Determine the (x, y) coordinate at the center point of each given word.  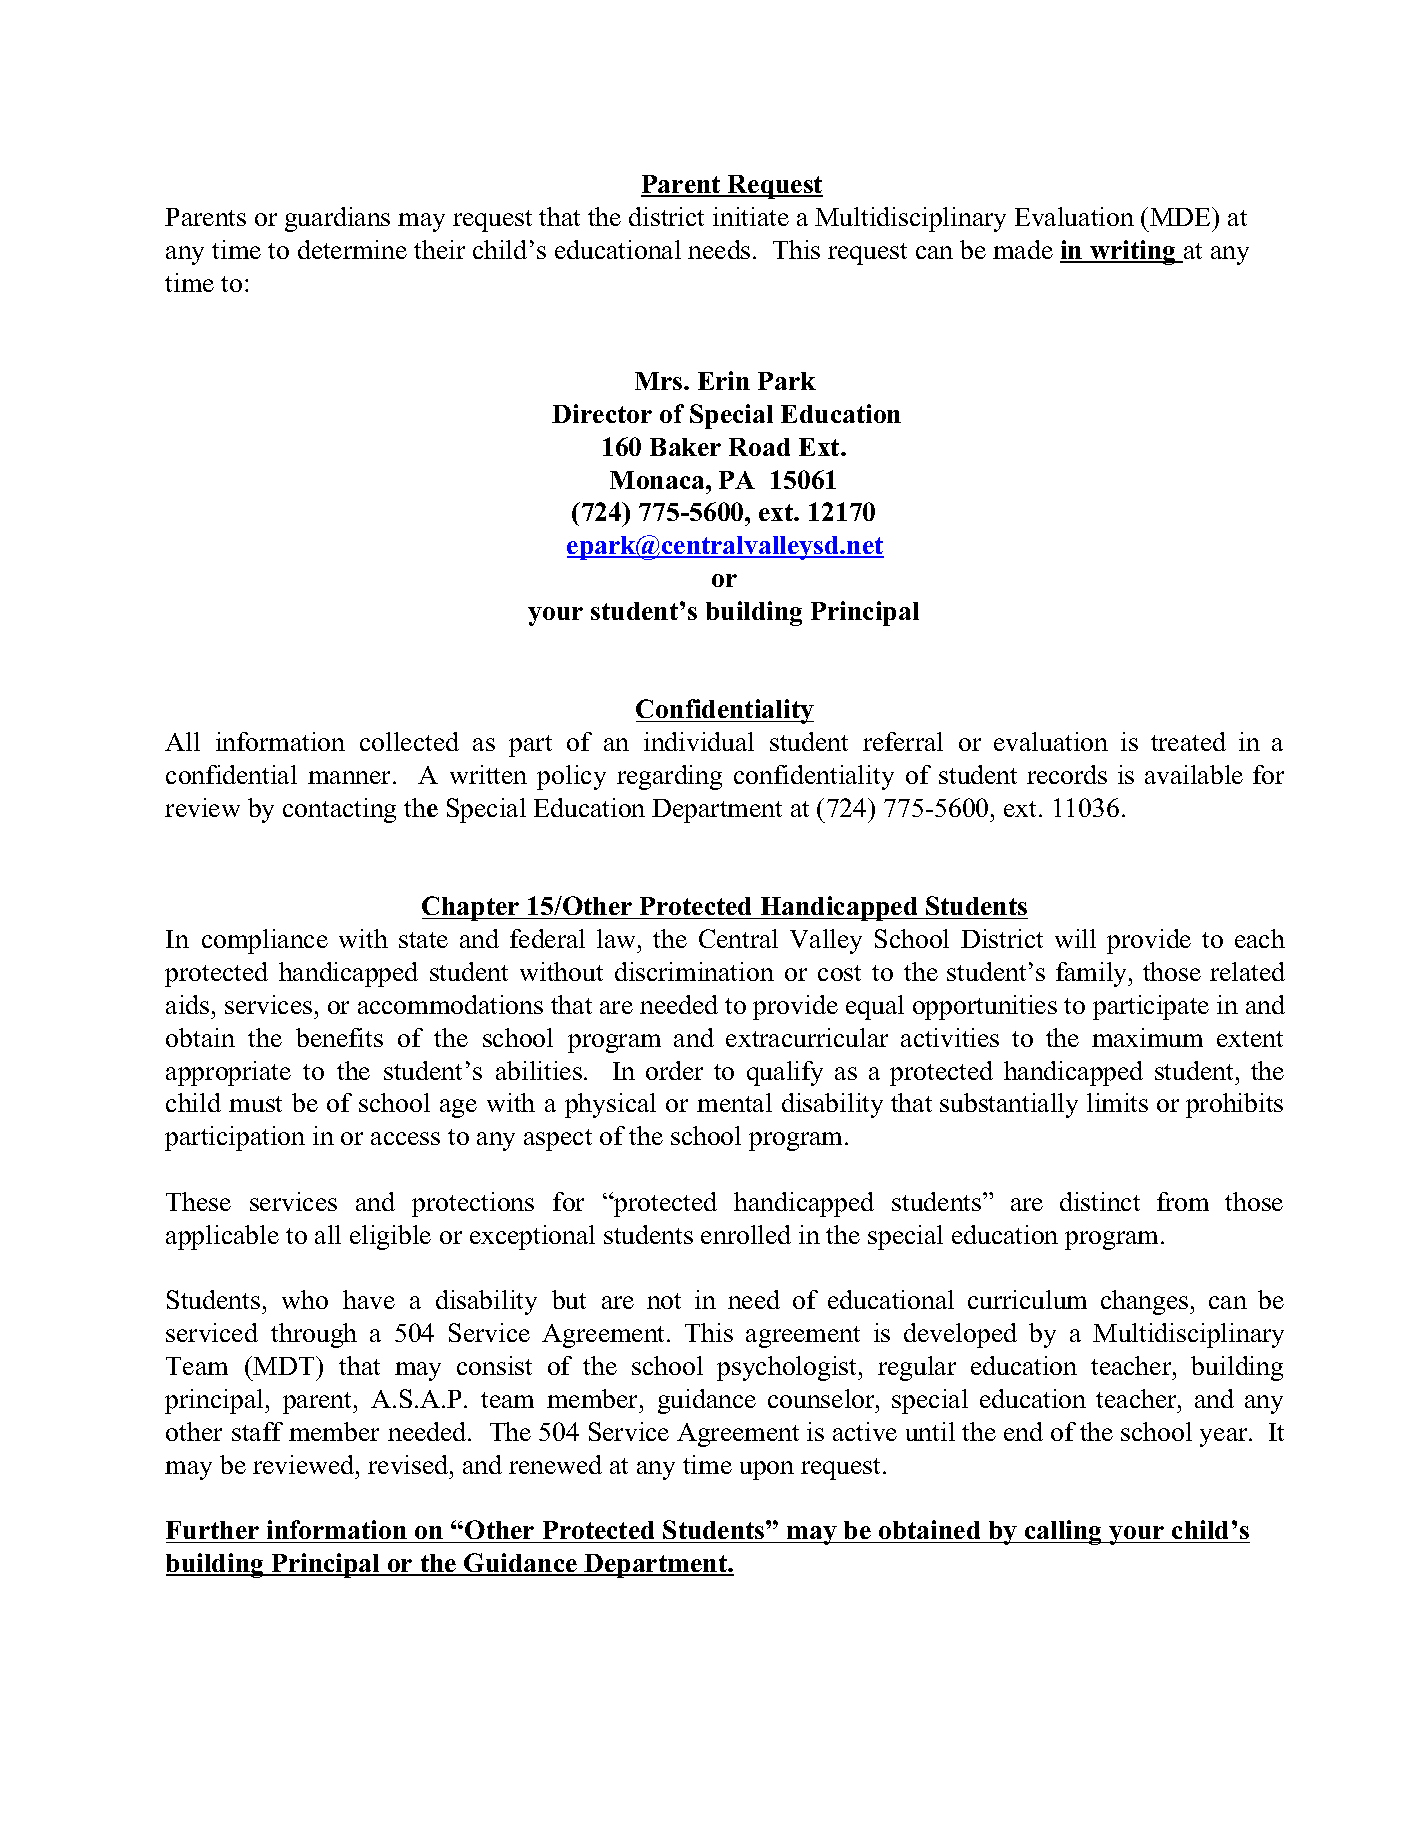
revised (409, 1464)
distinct (1100, 1201)
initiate (751, 216)
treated (1188, 741)
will (1075, 938)
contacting (339, 810)
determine (352, 249)
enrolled (746, 1234)
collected (409, 741)
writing (1133, 252)
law (618, 938)
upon (767, 1470)
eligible (390, 1237)
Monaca (658, 480)
